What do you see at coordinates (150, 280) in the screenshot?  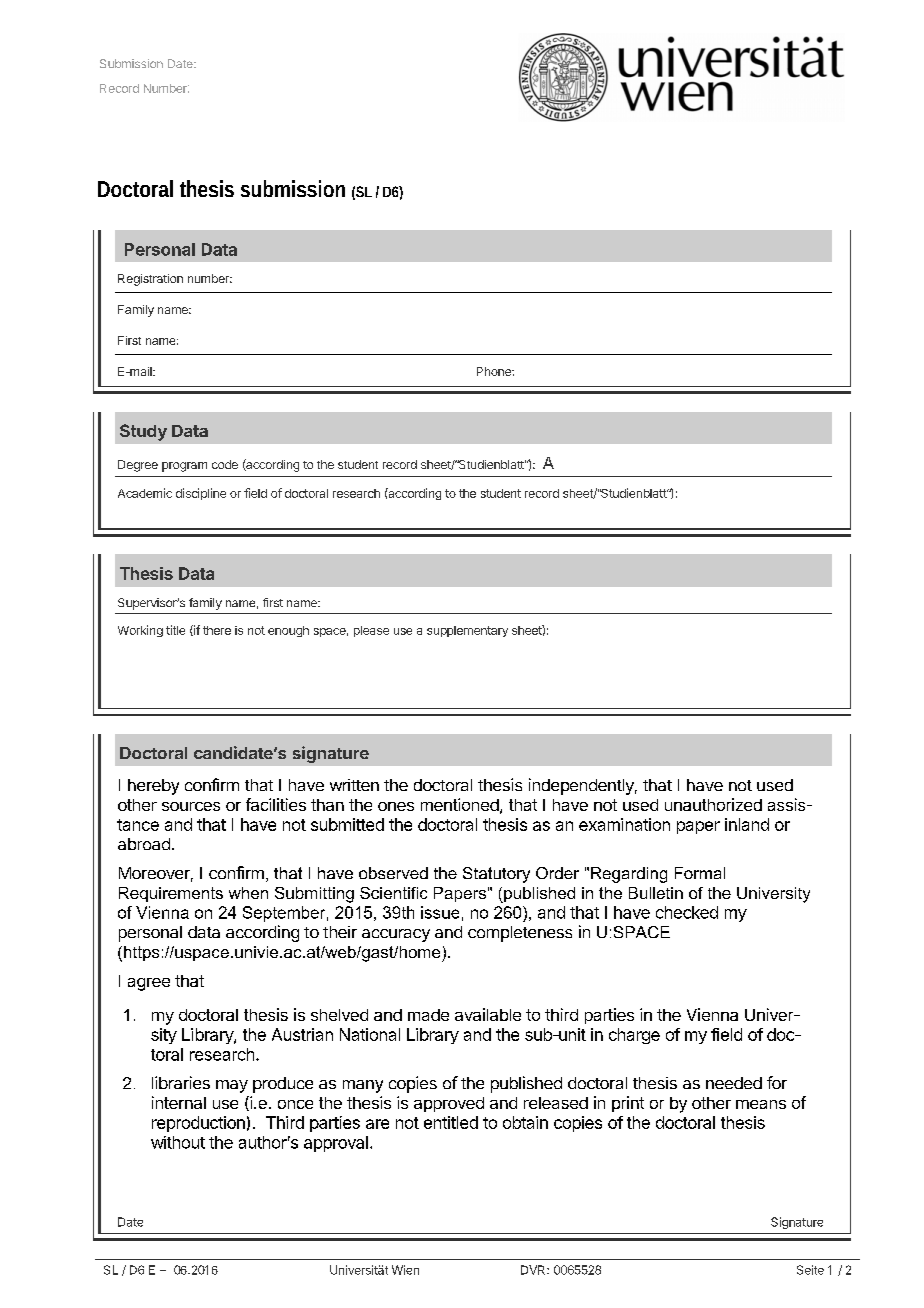 I see `Registration` at bounding box center [150, 280].
